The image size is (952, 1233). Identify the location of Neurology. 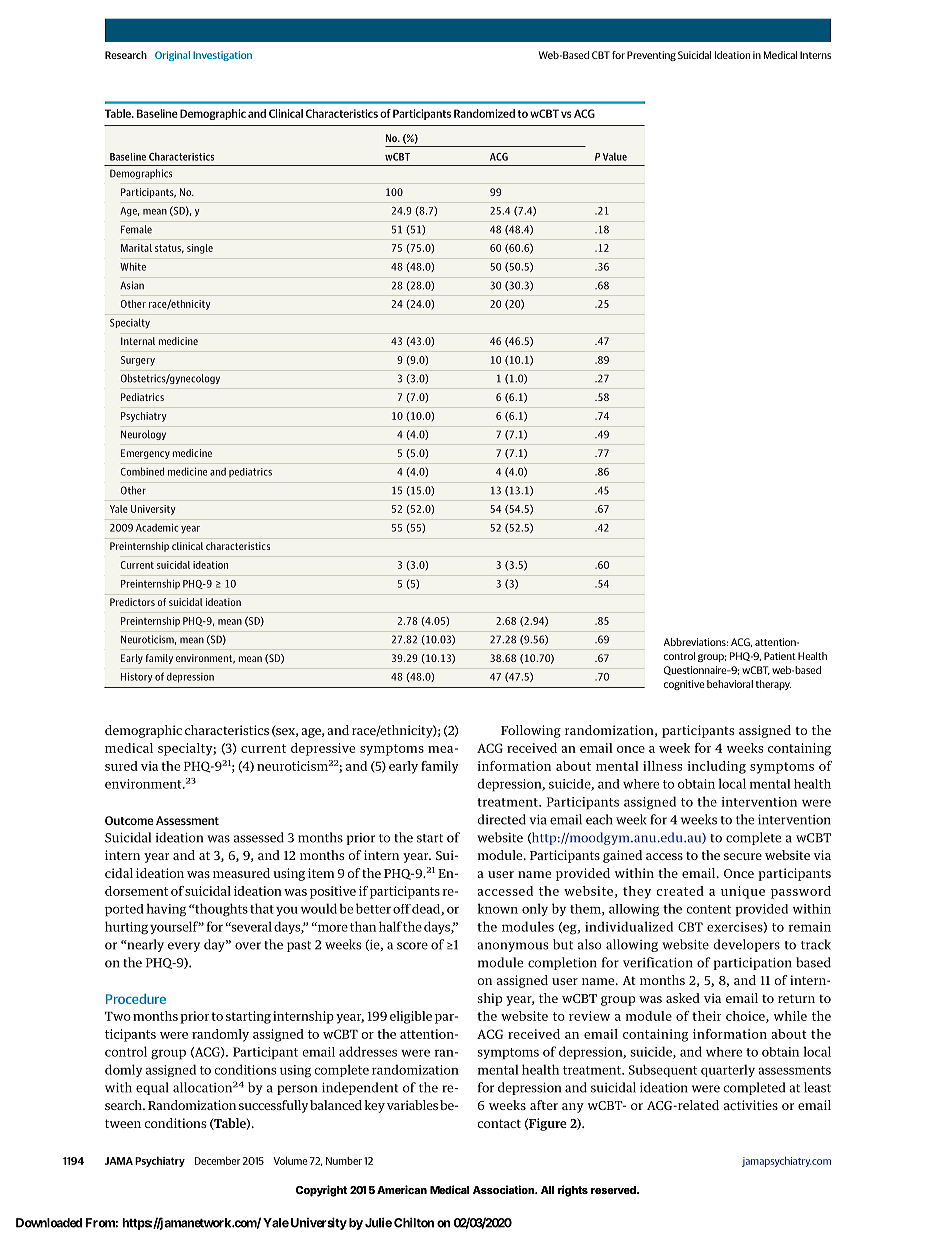
(143, 435).
